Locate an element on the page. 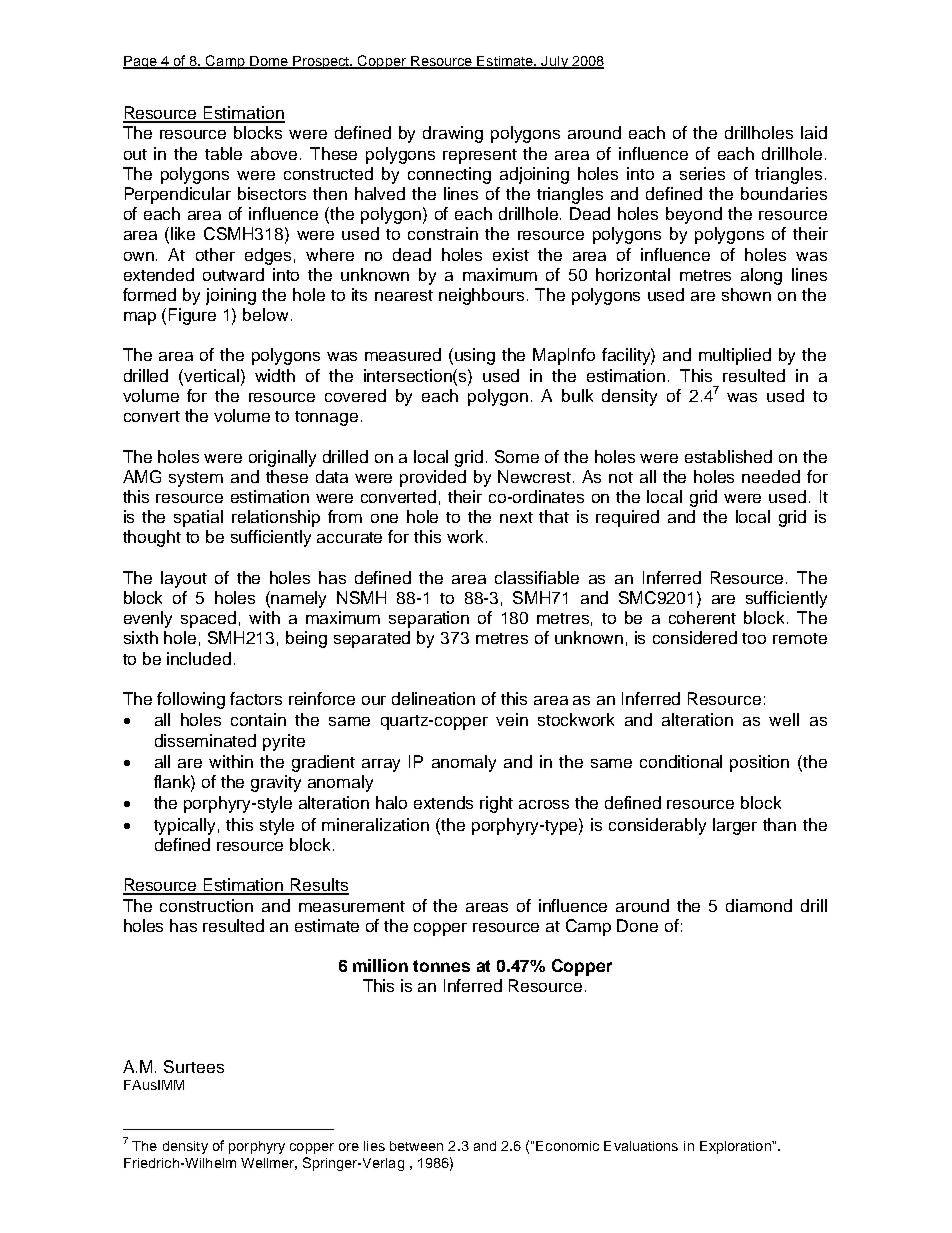  Surtees is located at coordinates (194, 1066).
